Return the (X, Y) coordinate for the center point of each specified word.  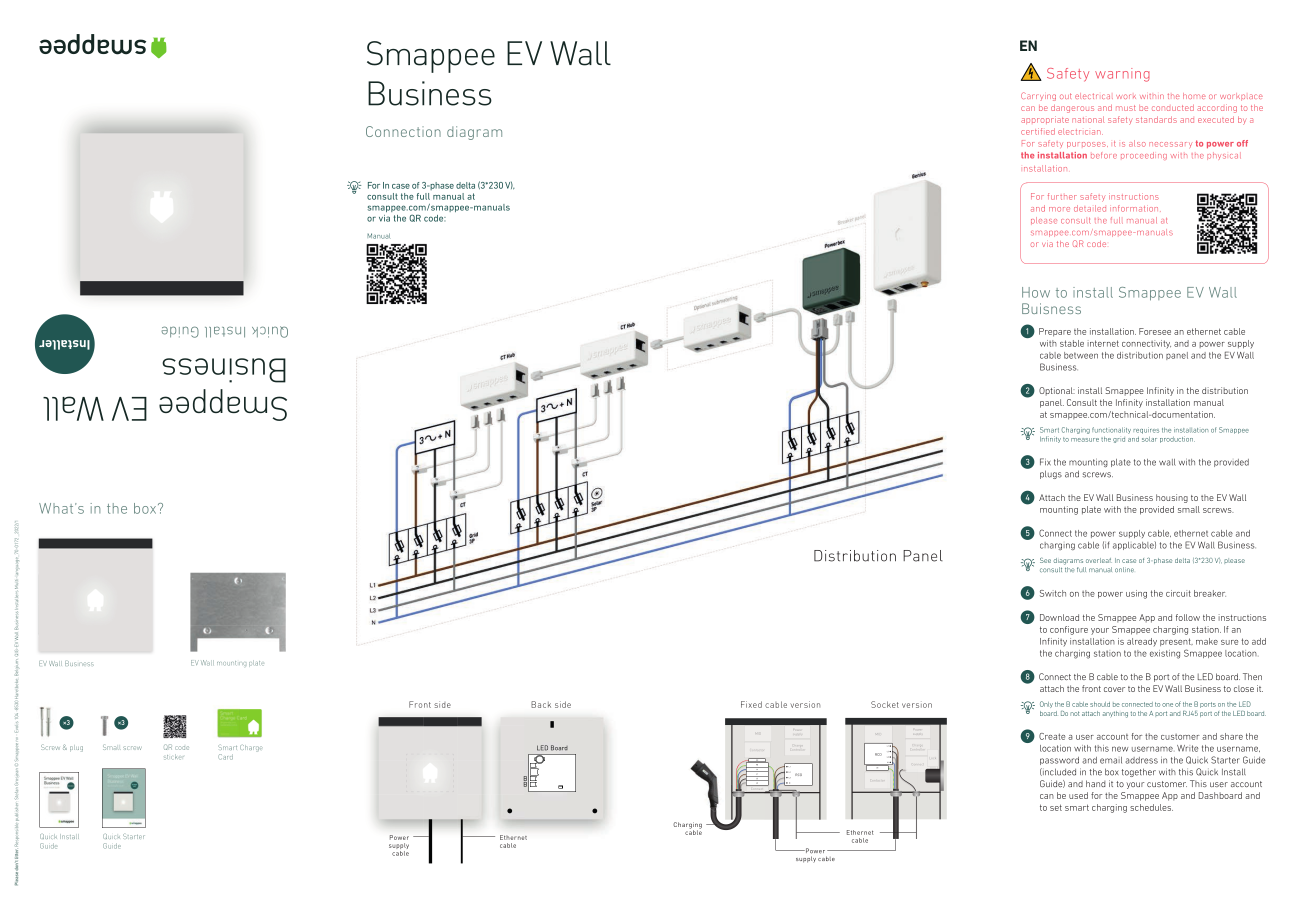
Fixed (751, 704)
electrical (1094, 96)
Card (225, 757)
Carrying (1038, 96)
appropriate (1045, 120)
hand (1096, 783)
